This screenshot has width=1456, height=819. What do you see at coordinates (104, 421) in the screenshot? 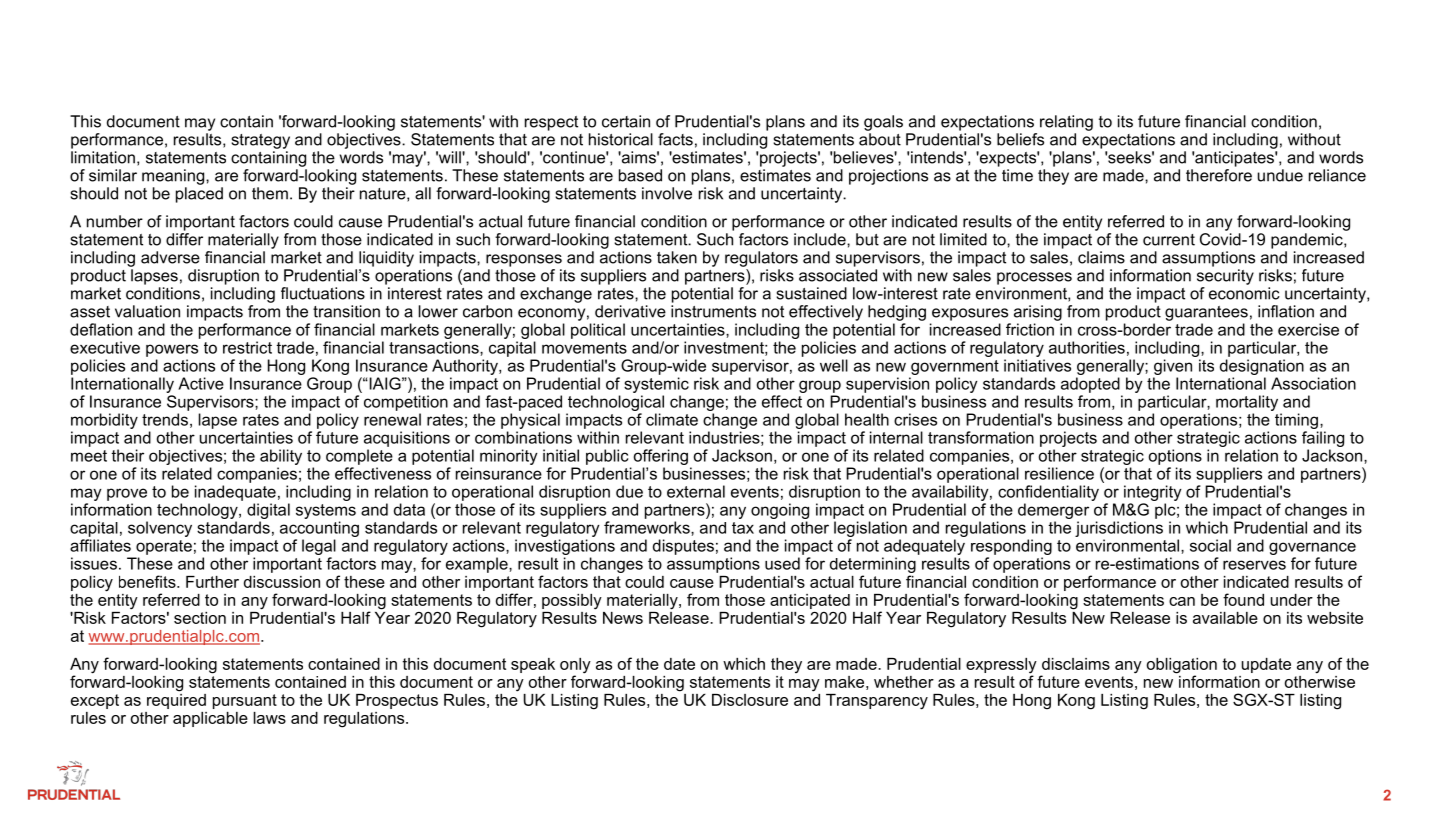
I see `morbidity` at bounding box center [104, 421].
